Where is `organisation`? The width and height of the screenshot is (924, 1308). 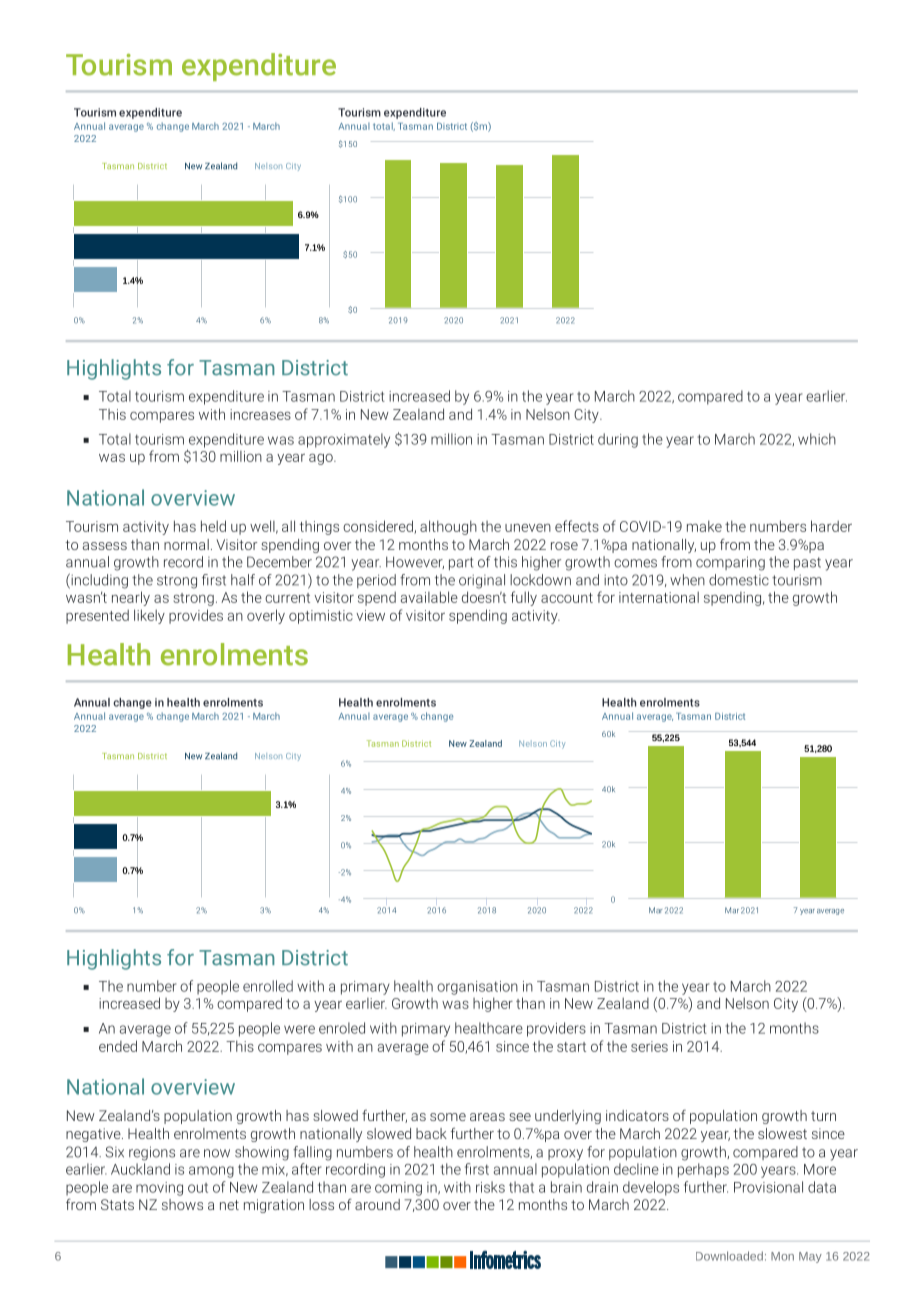 organisation is located at coordinates (477, 988).
